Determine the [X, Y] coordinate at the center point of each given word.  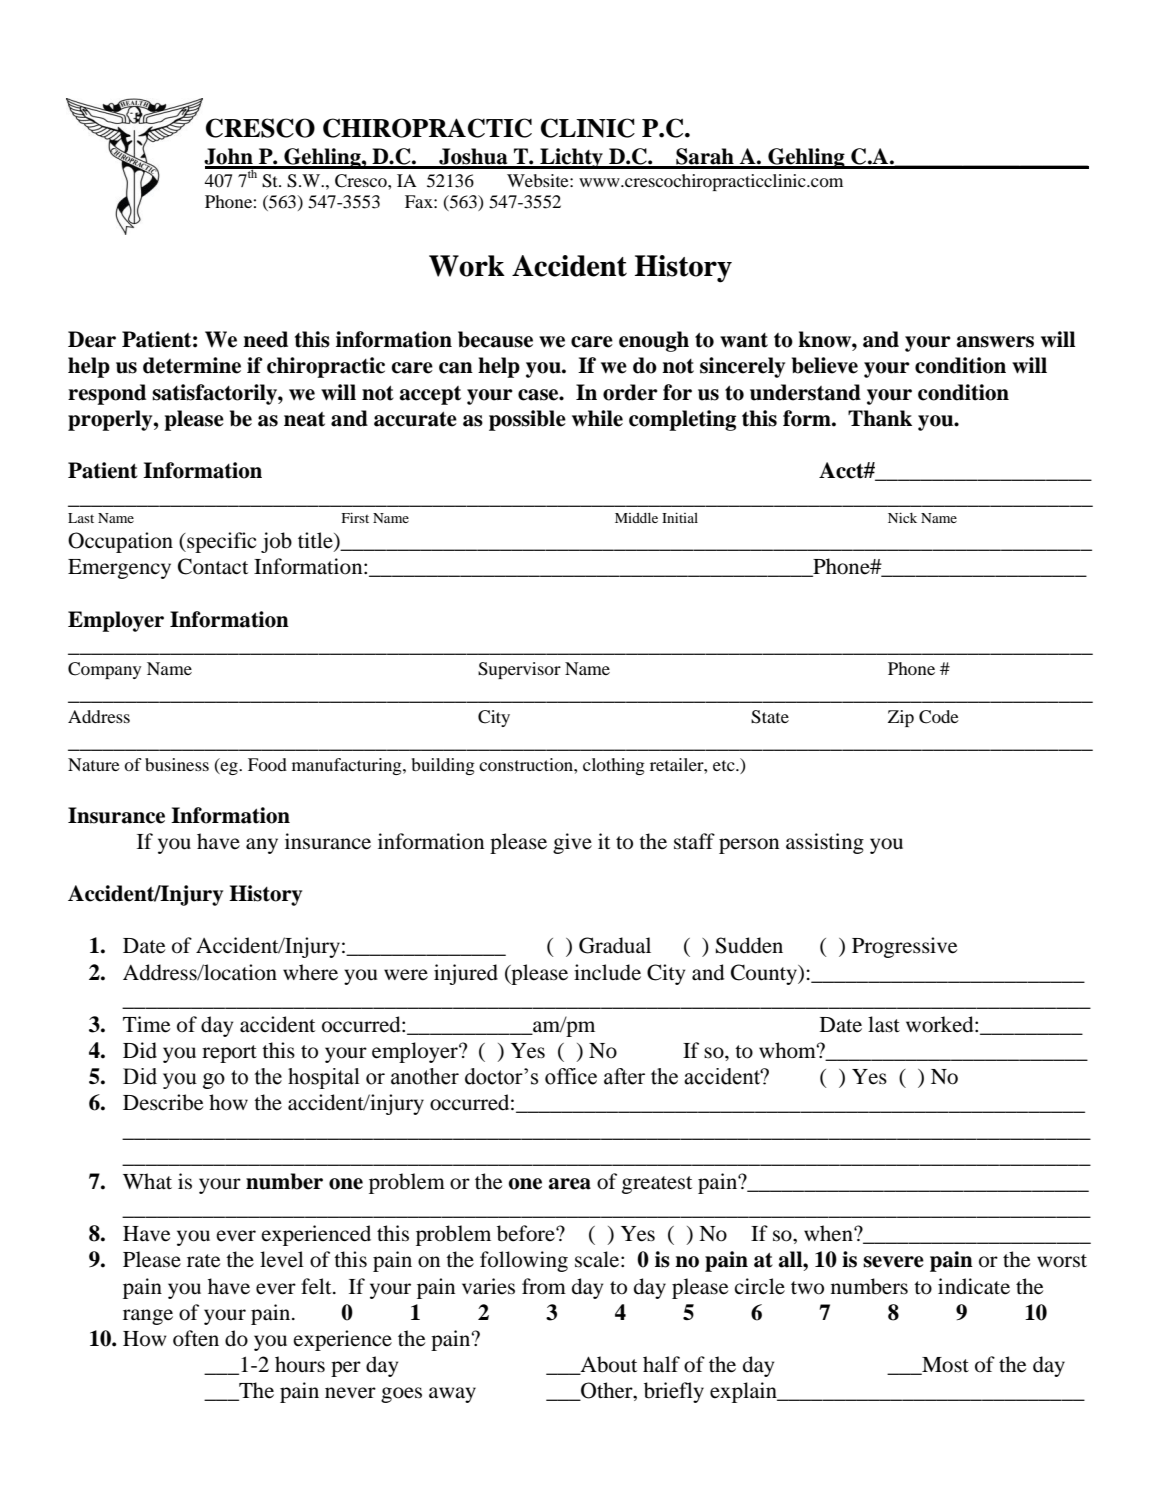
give [572, 843]
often [196, 1338]
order [630, 392]
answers [995, 342]
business [177, 764]
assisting [825, 843]
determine [192, 365]
